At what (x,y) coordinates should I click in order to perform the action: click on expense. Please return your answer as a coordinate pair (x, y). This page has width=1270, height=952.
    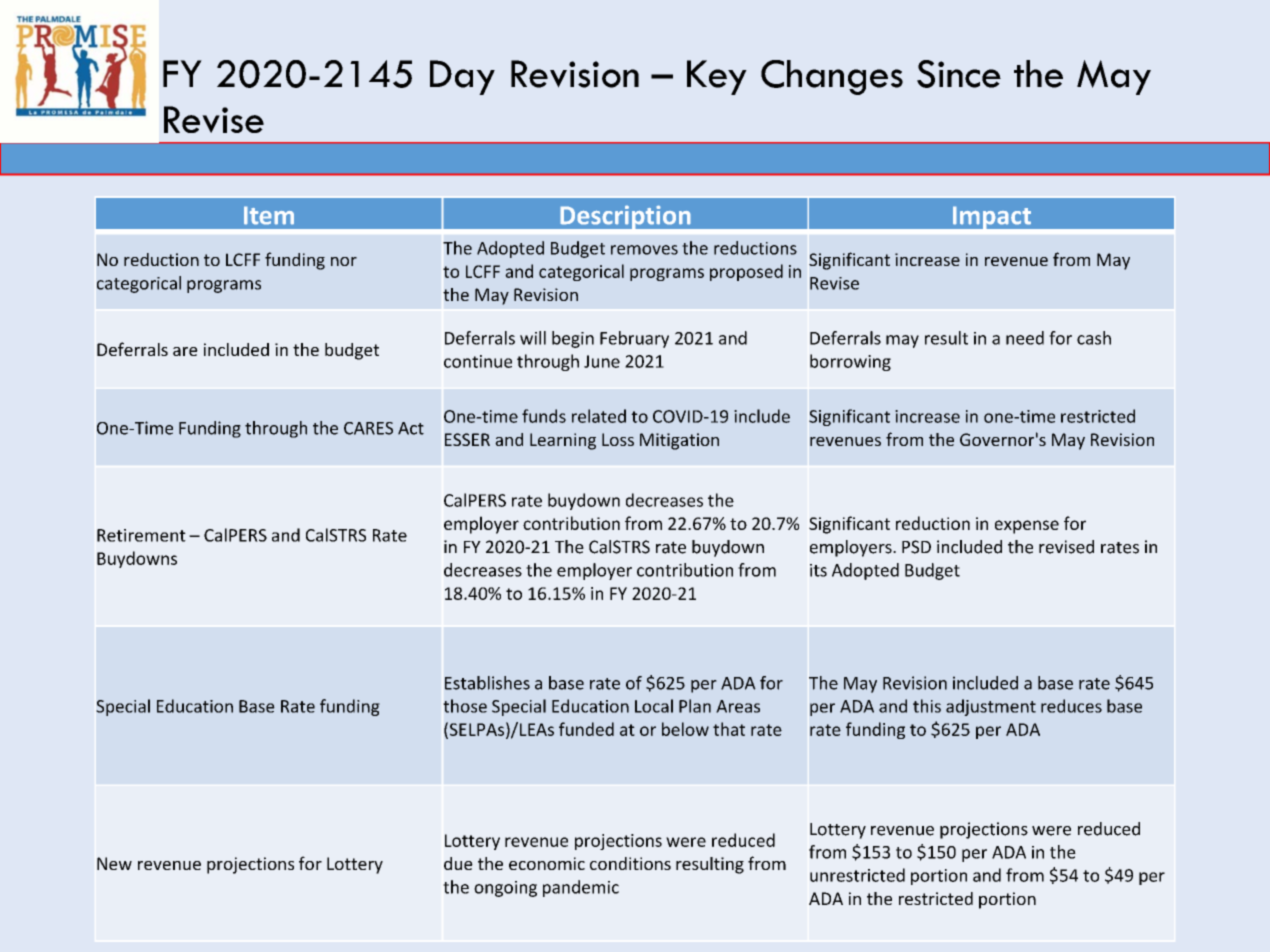
    Looking at the image, I should click on (1027, 527).
